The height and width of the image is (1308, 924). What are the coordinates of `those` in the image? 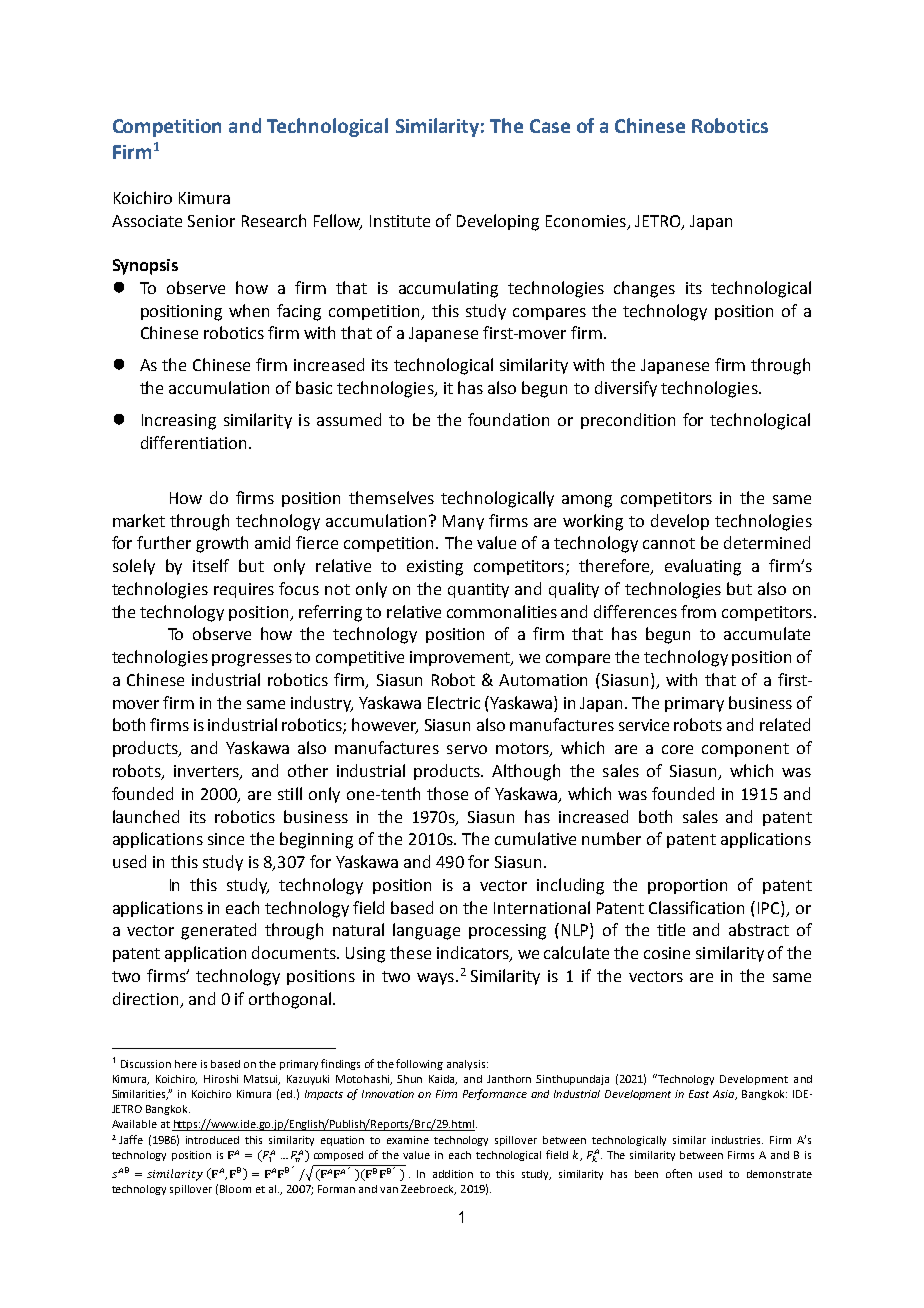 It's located at (447, 793).
